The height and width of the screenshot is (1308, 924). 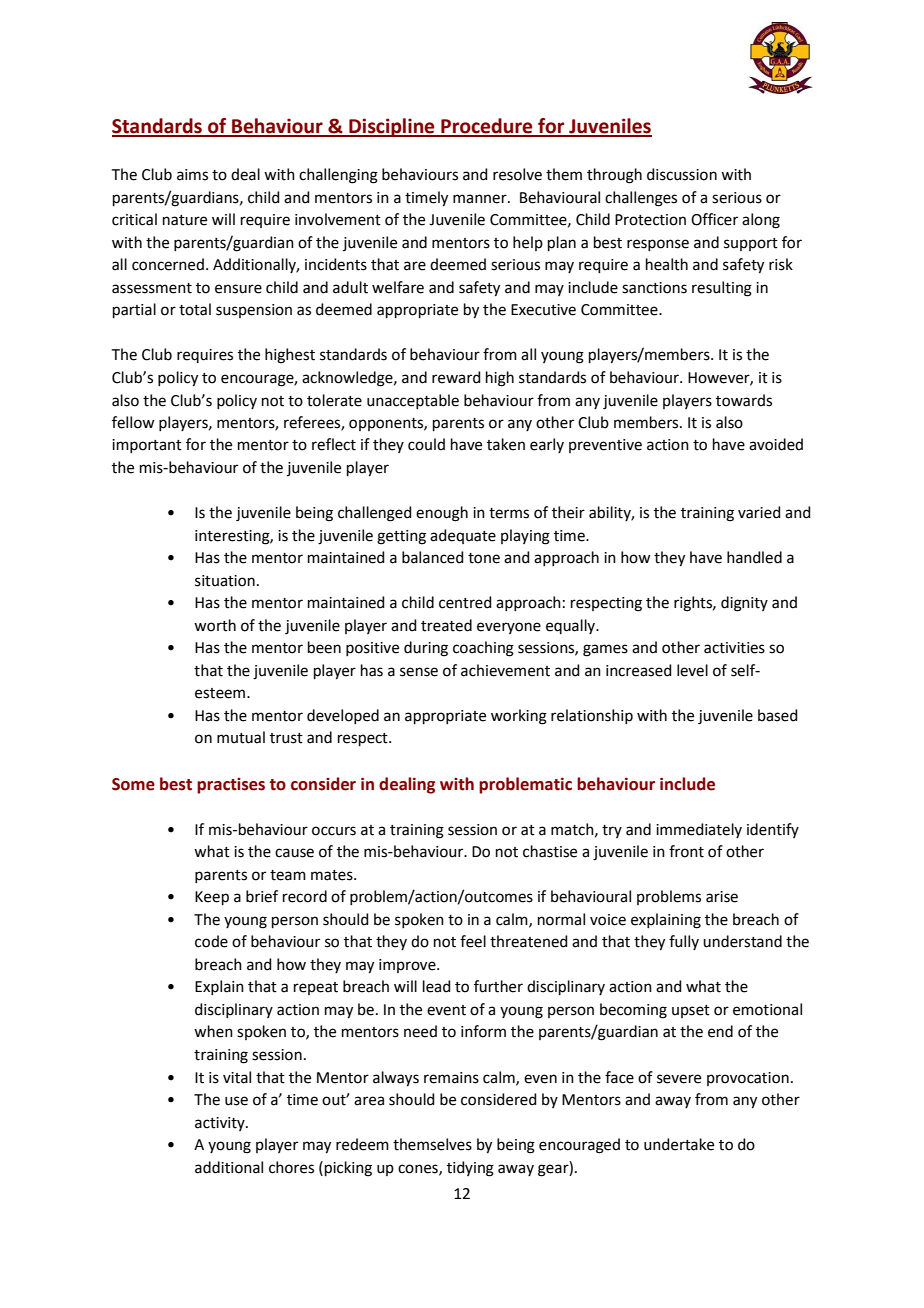 What do you see at coordinates (473, 941) in the screenshot?
I see `feel` at bounding box center [473, 941].
